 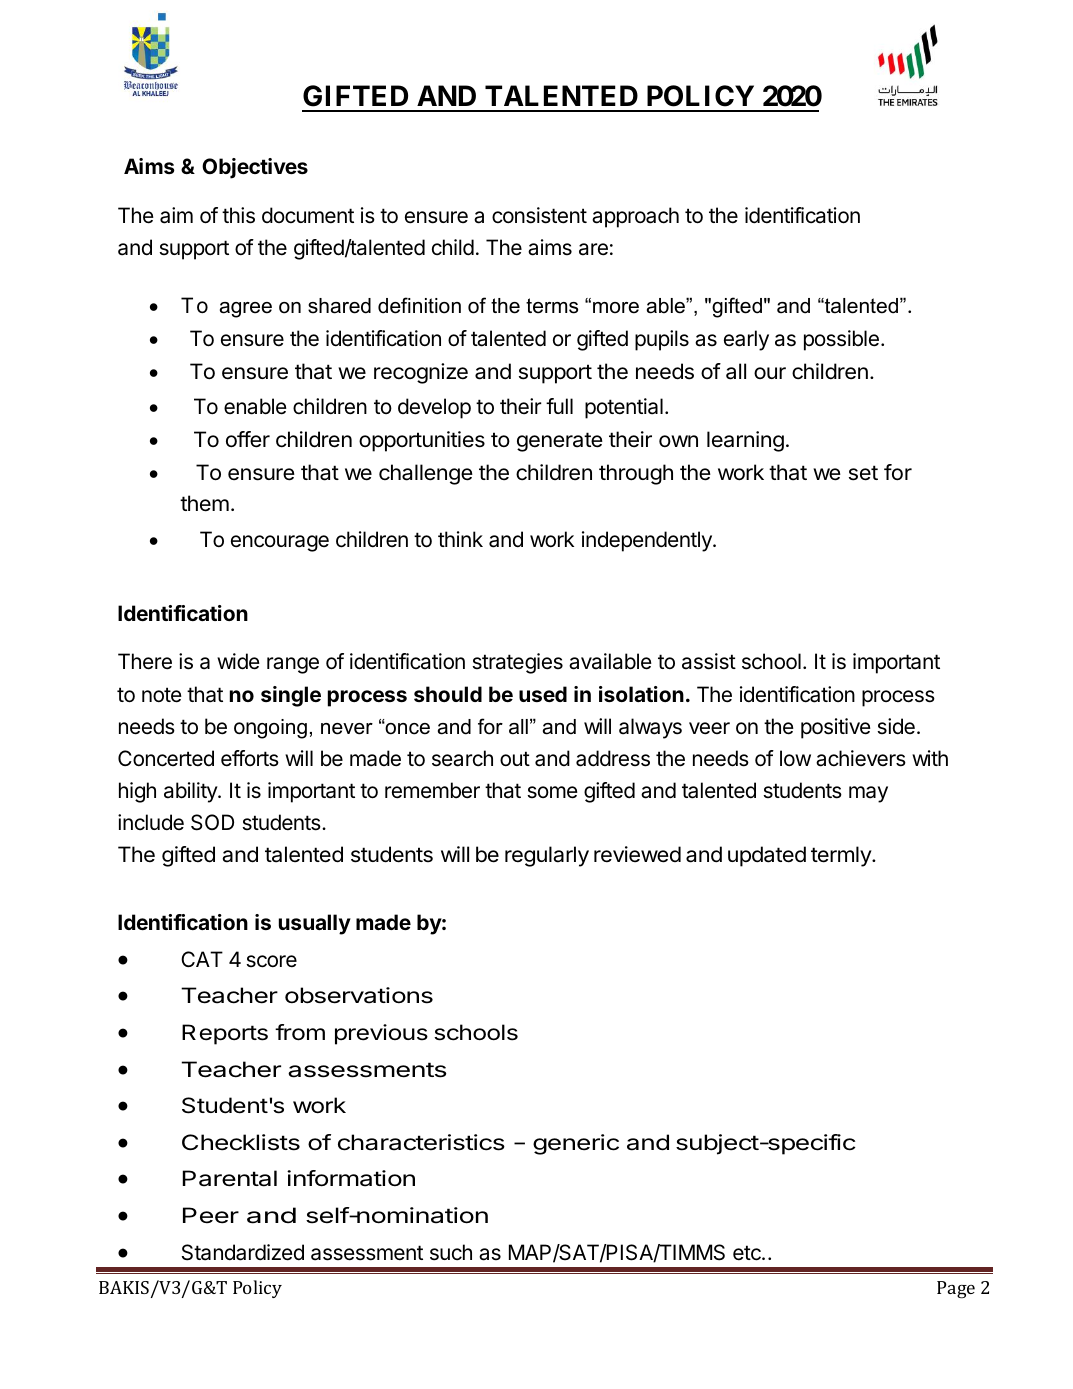 I want to click on consistent, so click(x=539, y=215).
